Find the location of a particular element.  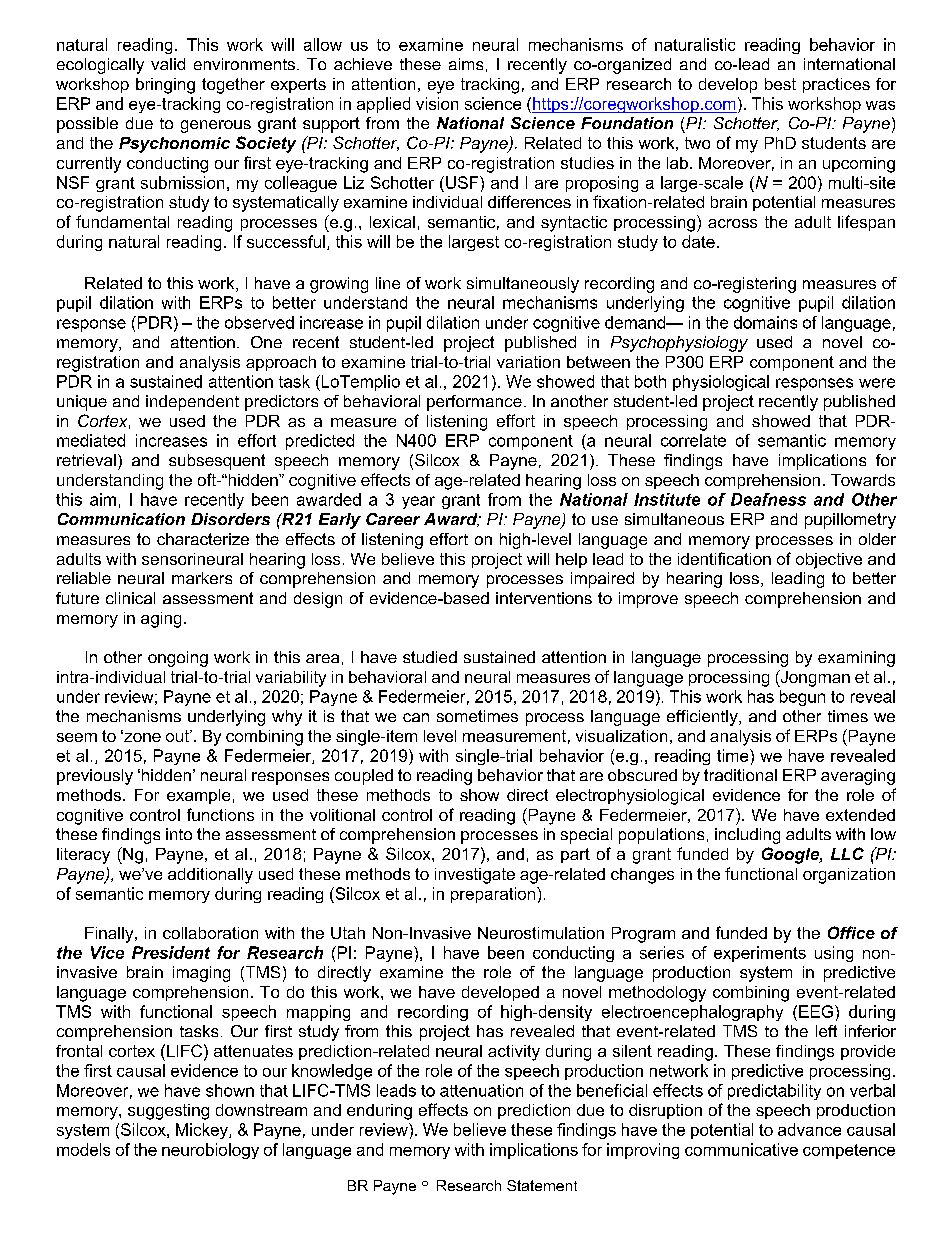

experiments is located at coordinates (760, 954).
